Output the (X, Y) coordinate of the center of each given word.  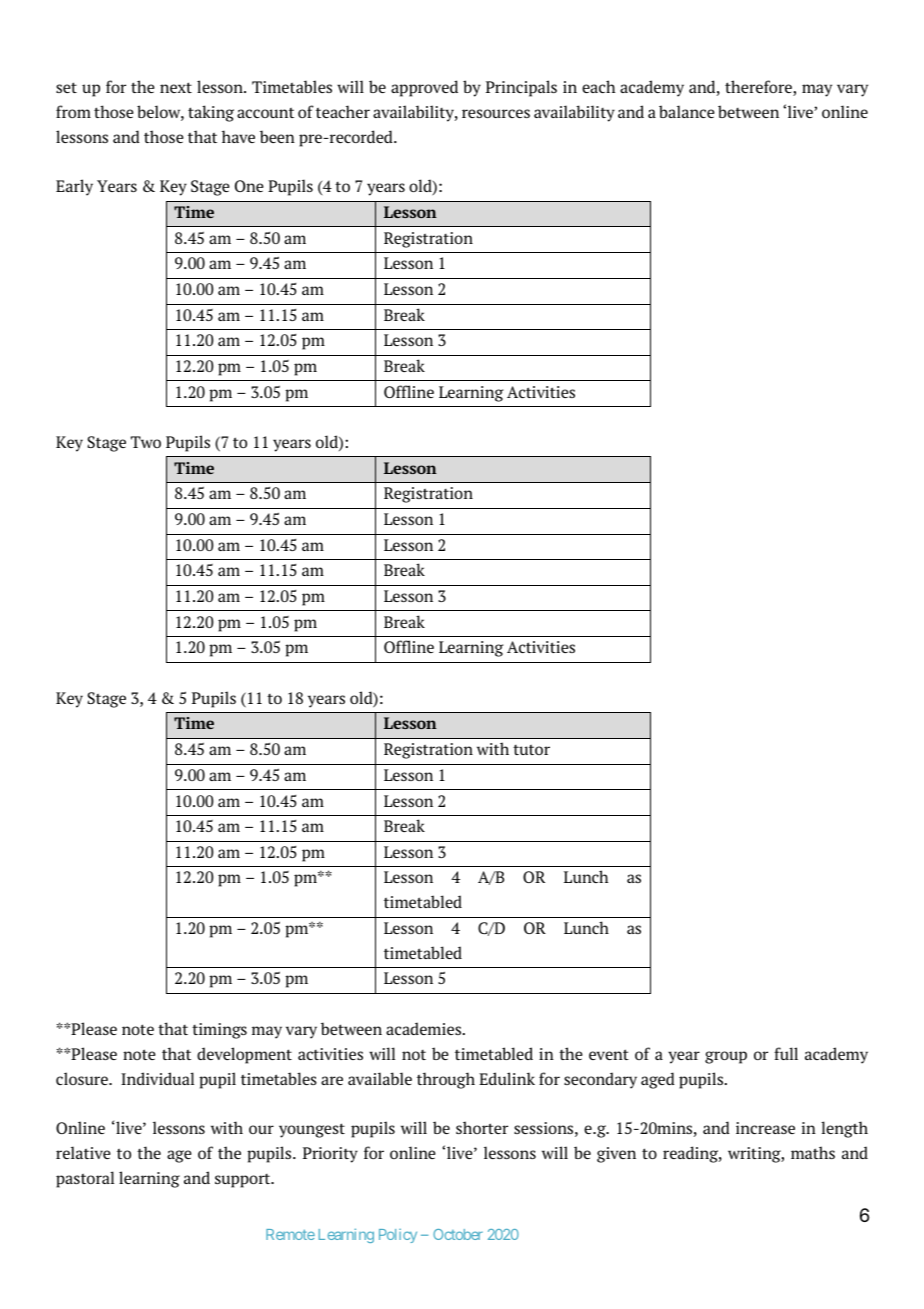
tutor (531, 750)
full (786, 1053)
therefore (759, 88)
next (176, 87)
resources (496, 113)
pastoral (85, 1179)
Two (146, 442)
